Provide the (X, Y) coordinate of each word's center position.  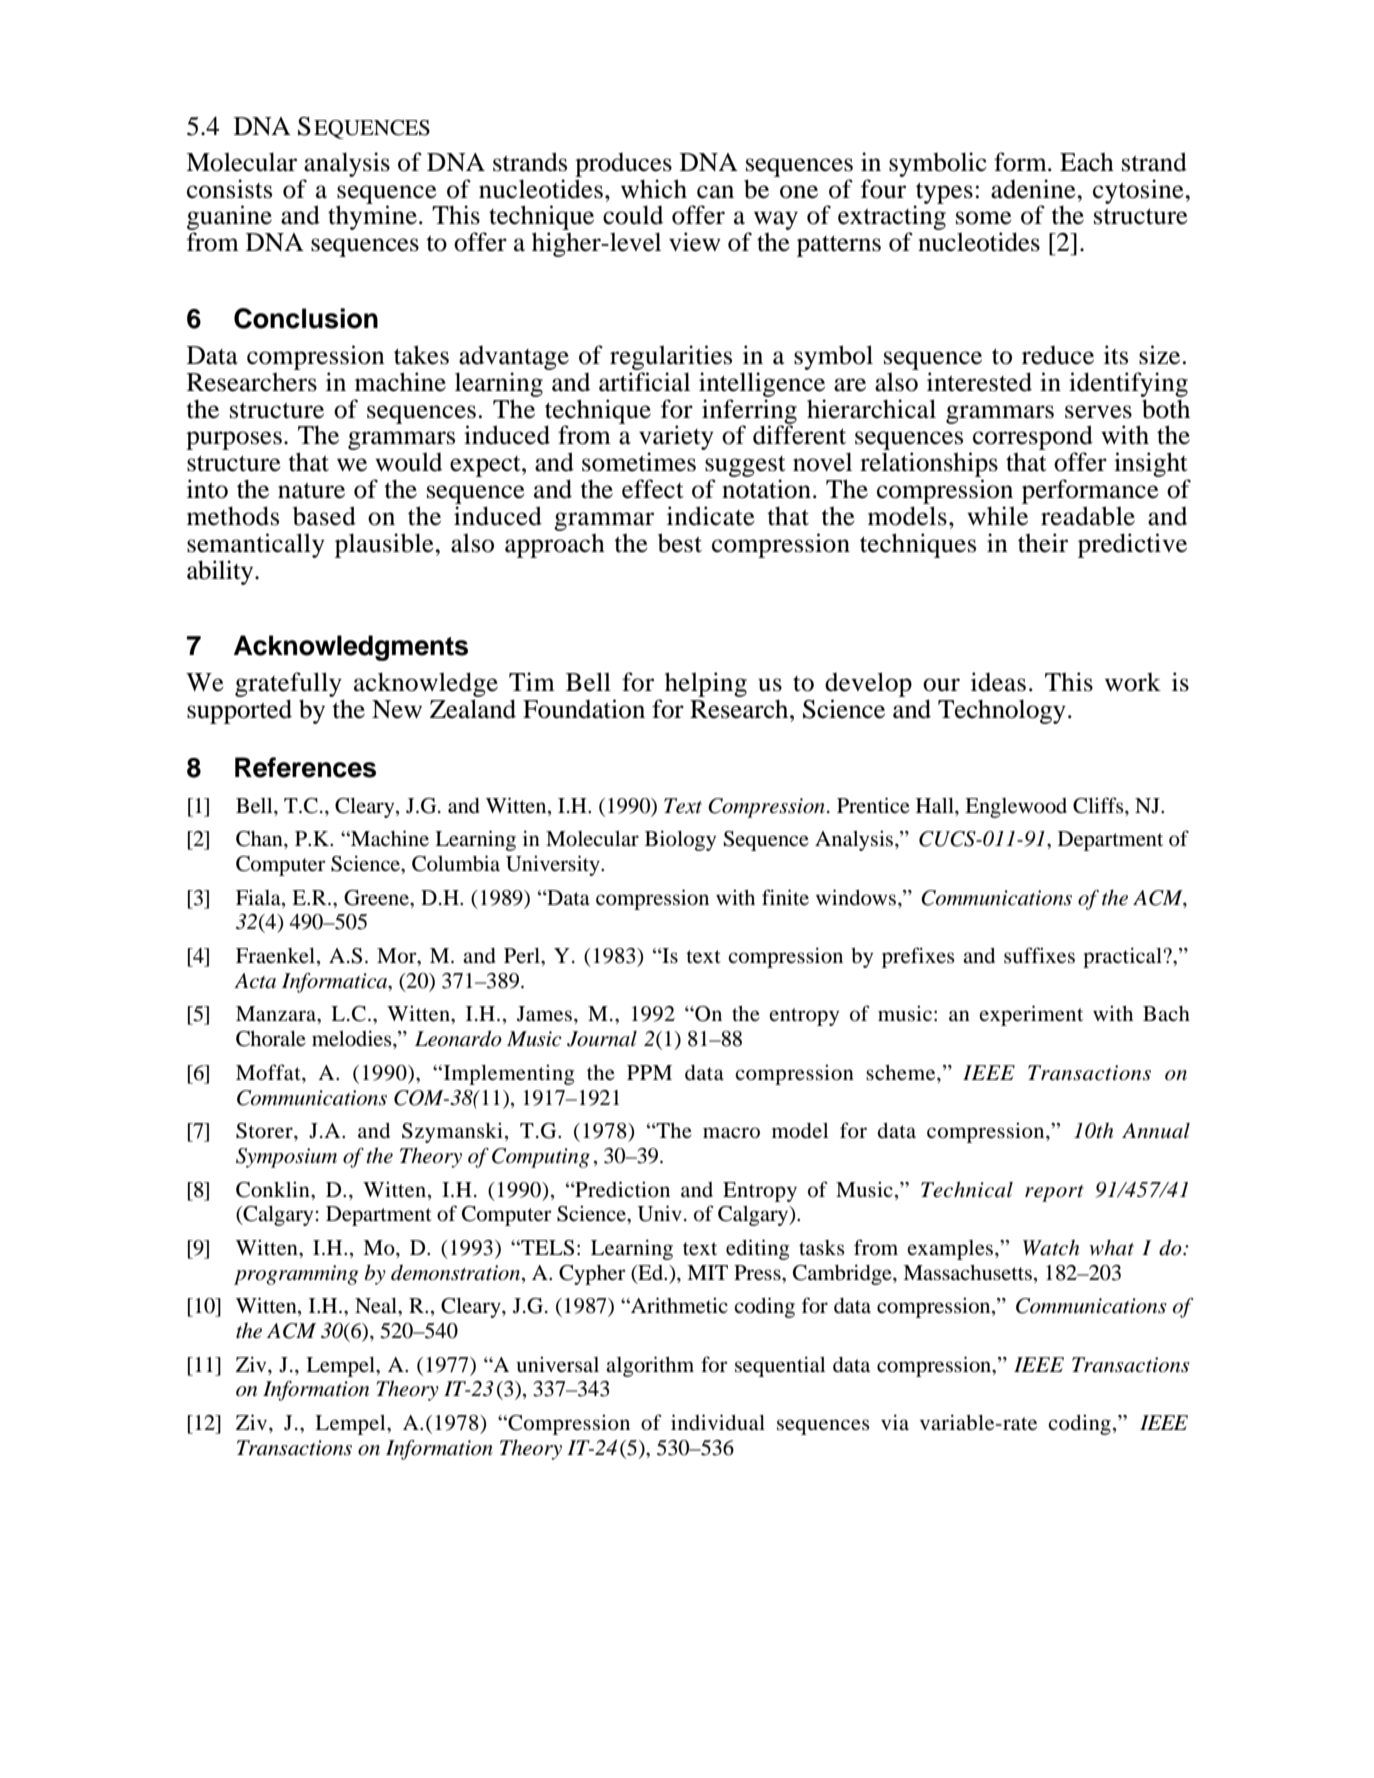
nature (311, 490)
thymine (372, 217)
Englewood (1016, 808)
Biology (680, 840)
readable (1088, 516)
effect (653, 489)
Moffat (269, 1072)
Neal (377, 1307)
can (715, 192)
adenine (1034, 189)
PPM (649, 1072)
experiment (1031, 1015)
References (305, 767)
